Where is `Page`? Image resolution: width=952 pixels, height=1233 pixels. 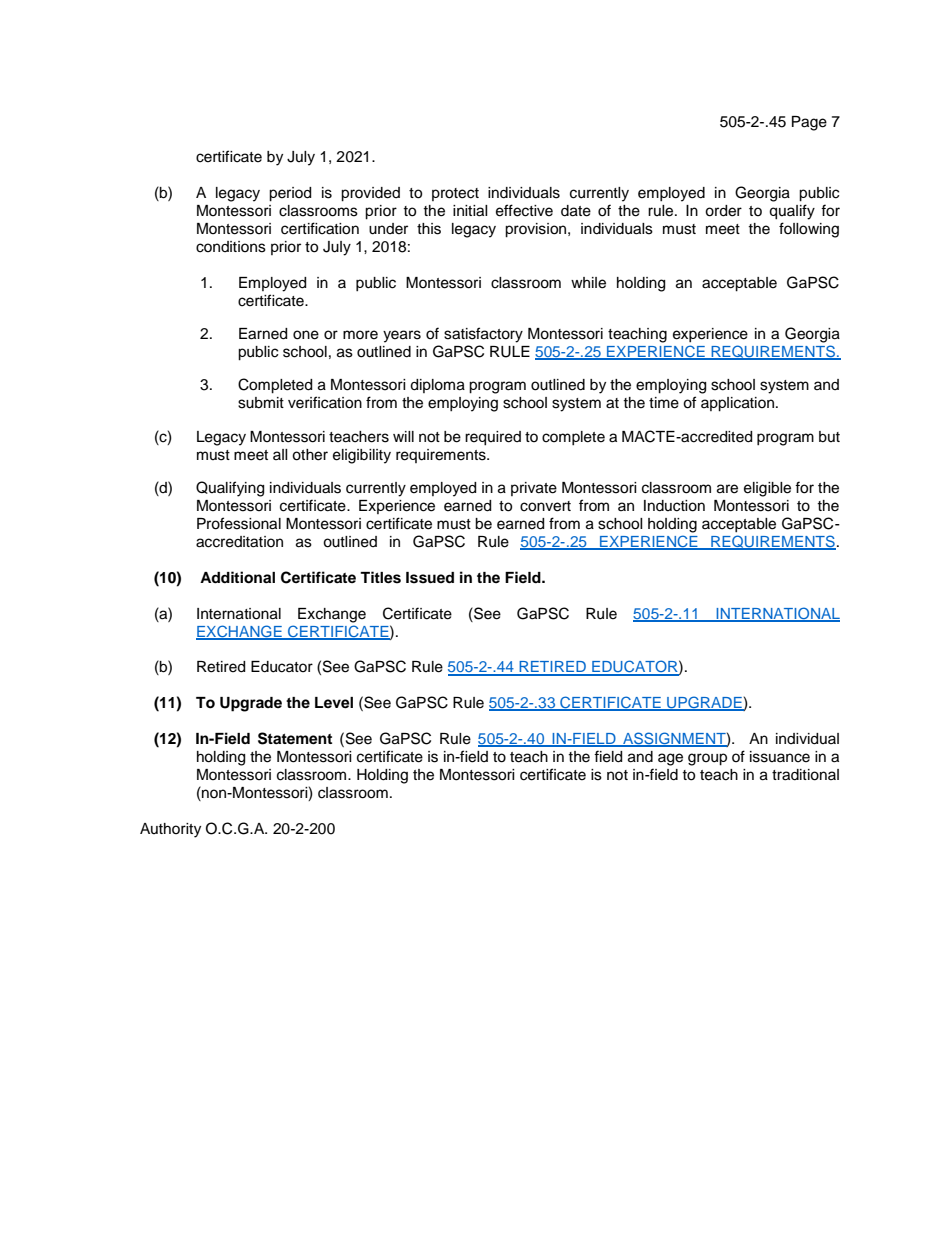
Page is located at coordinates (809, 123).
